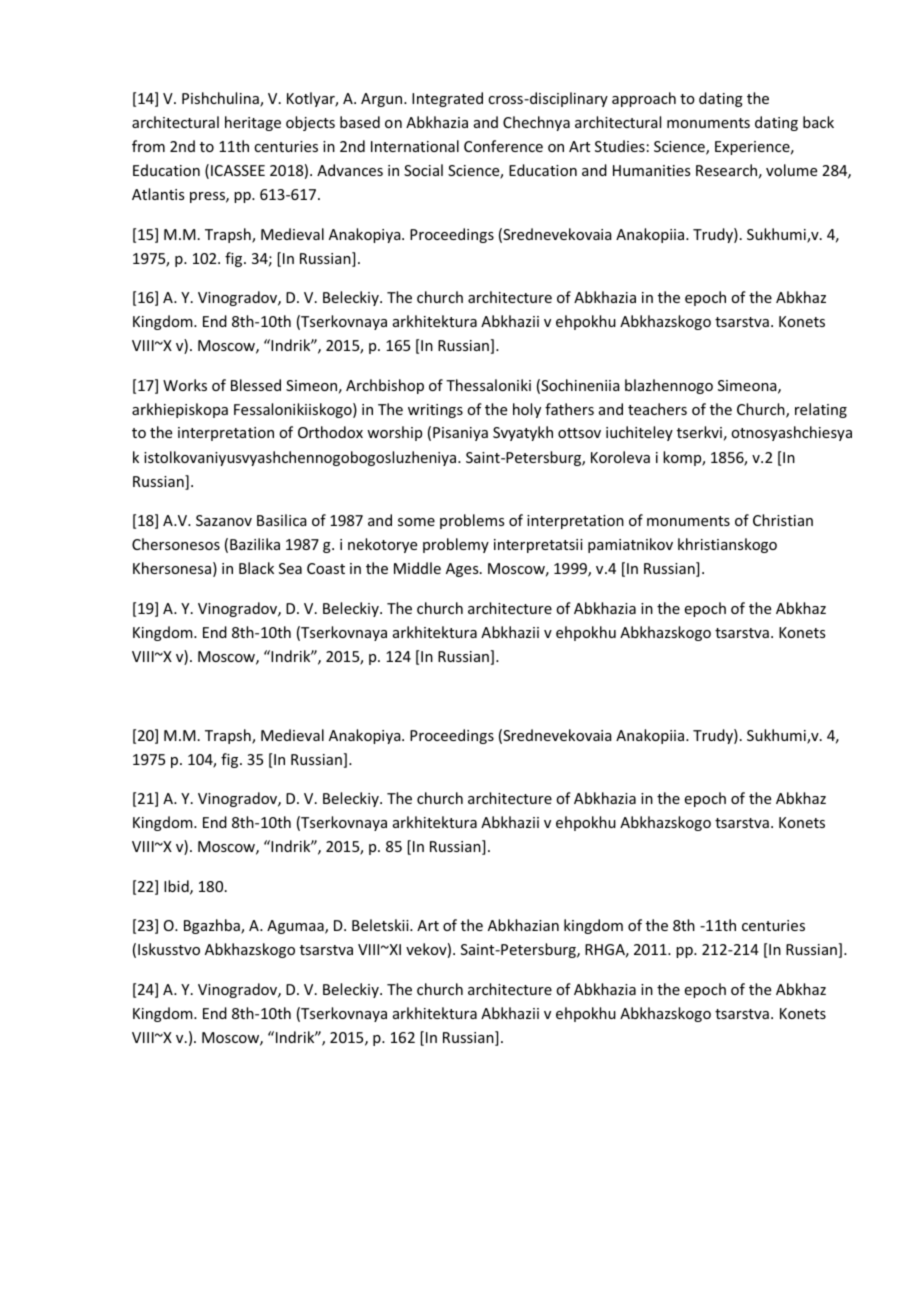  Describe the element at coordinates (791, 170) in the screenshot. I see `volume` at that location.
